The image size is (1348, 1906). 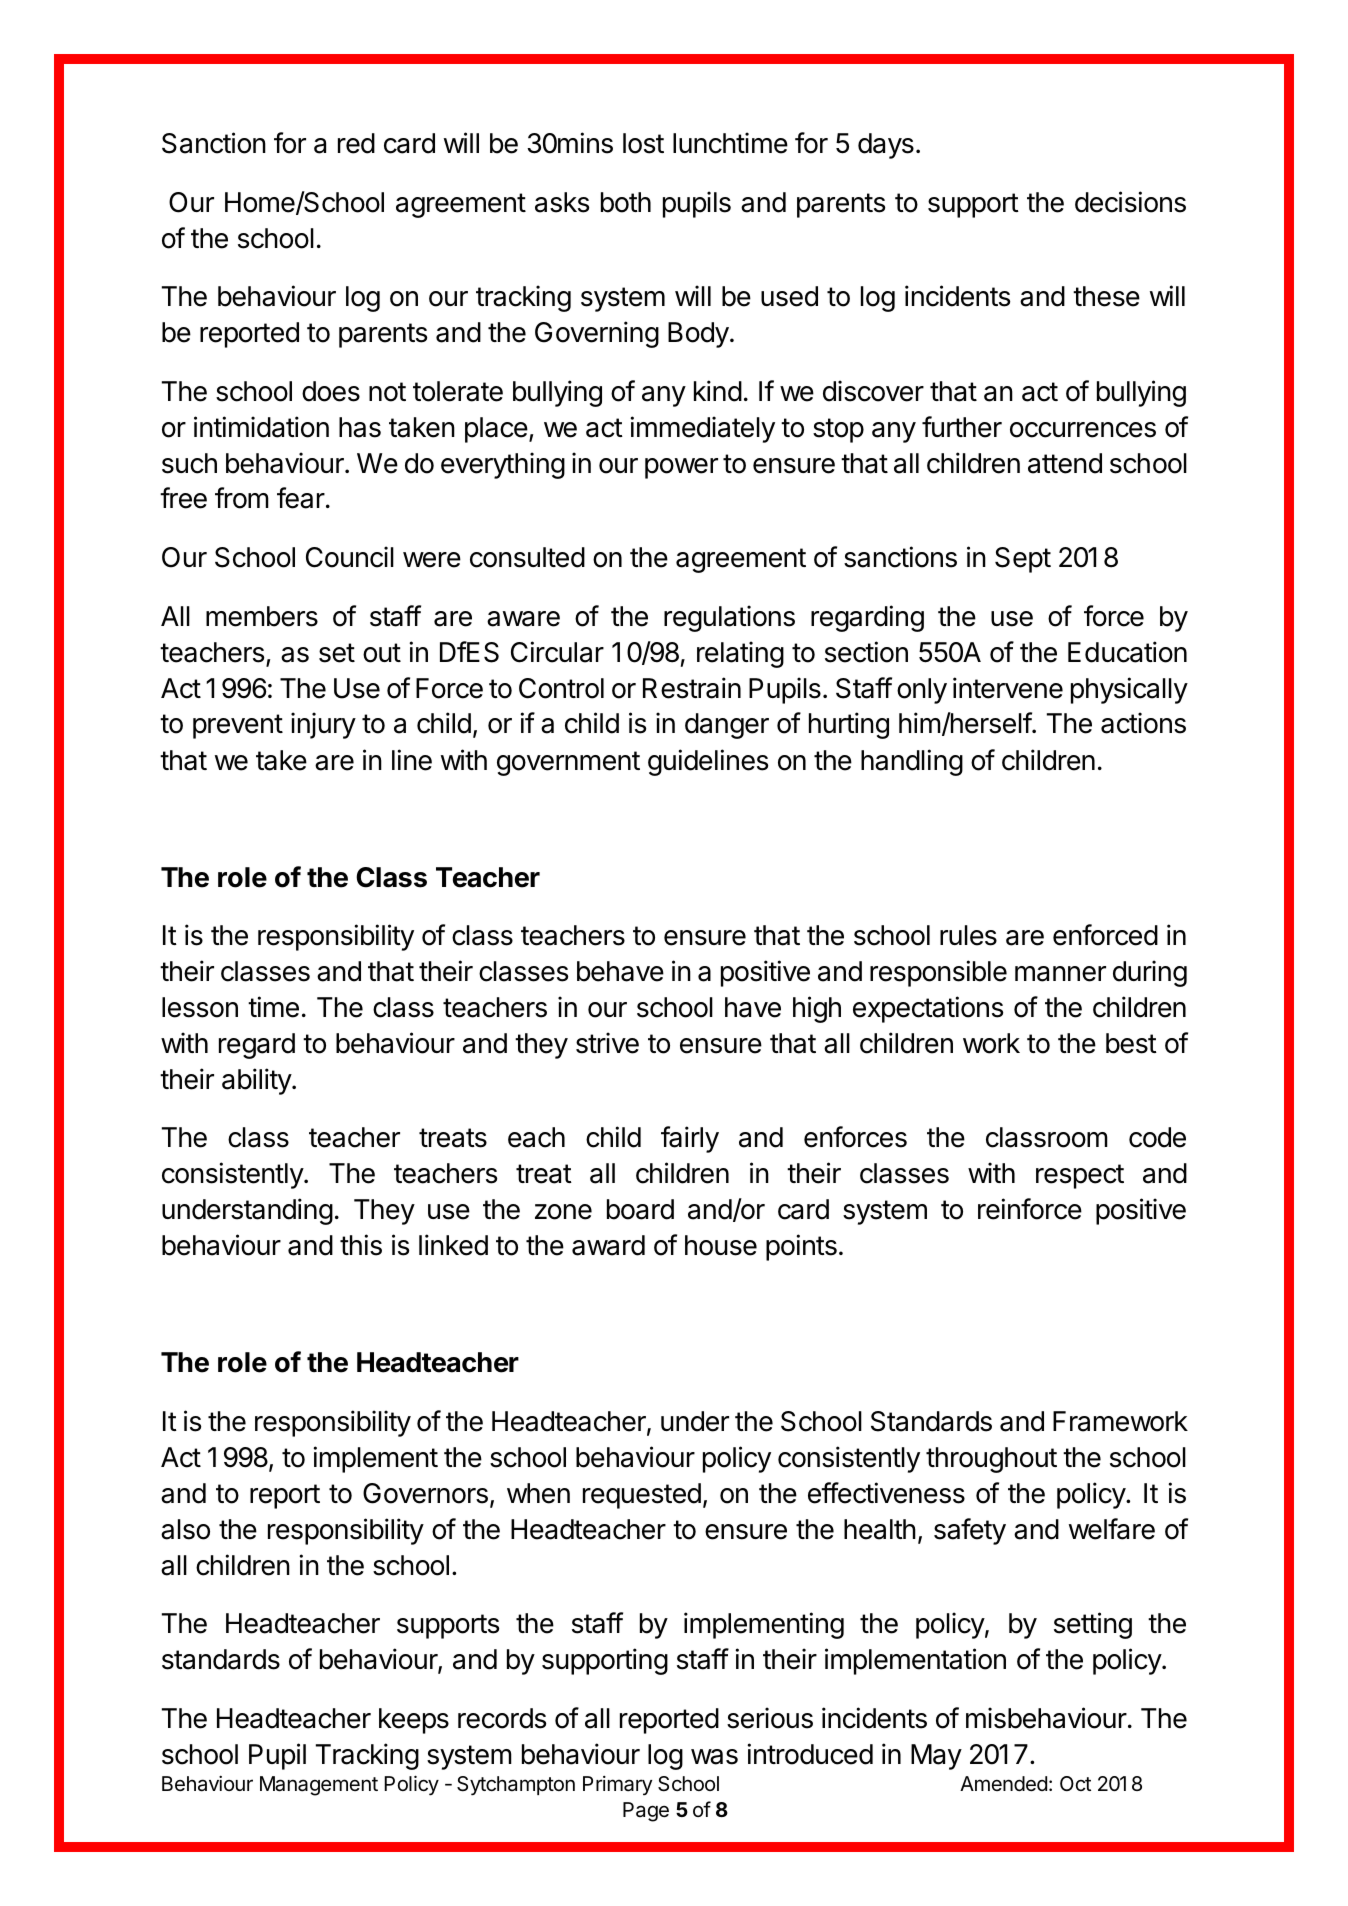 What do you see at coordinates (1060, 974) in the page?
I see `manner` at bounding box center [1060, 974].
